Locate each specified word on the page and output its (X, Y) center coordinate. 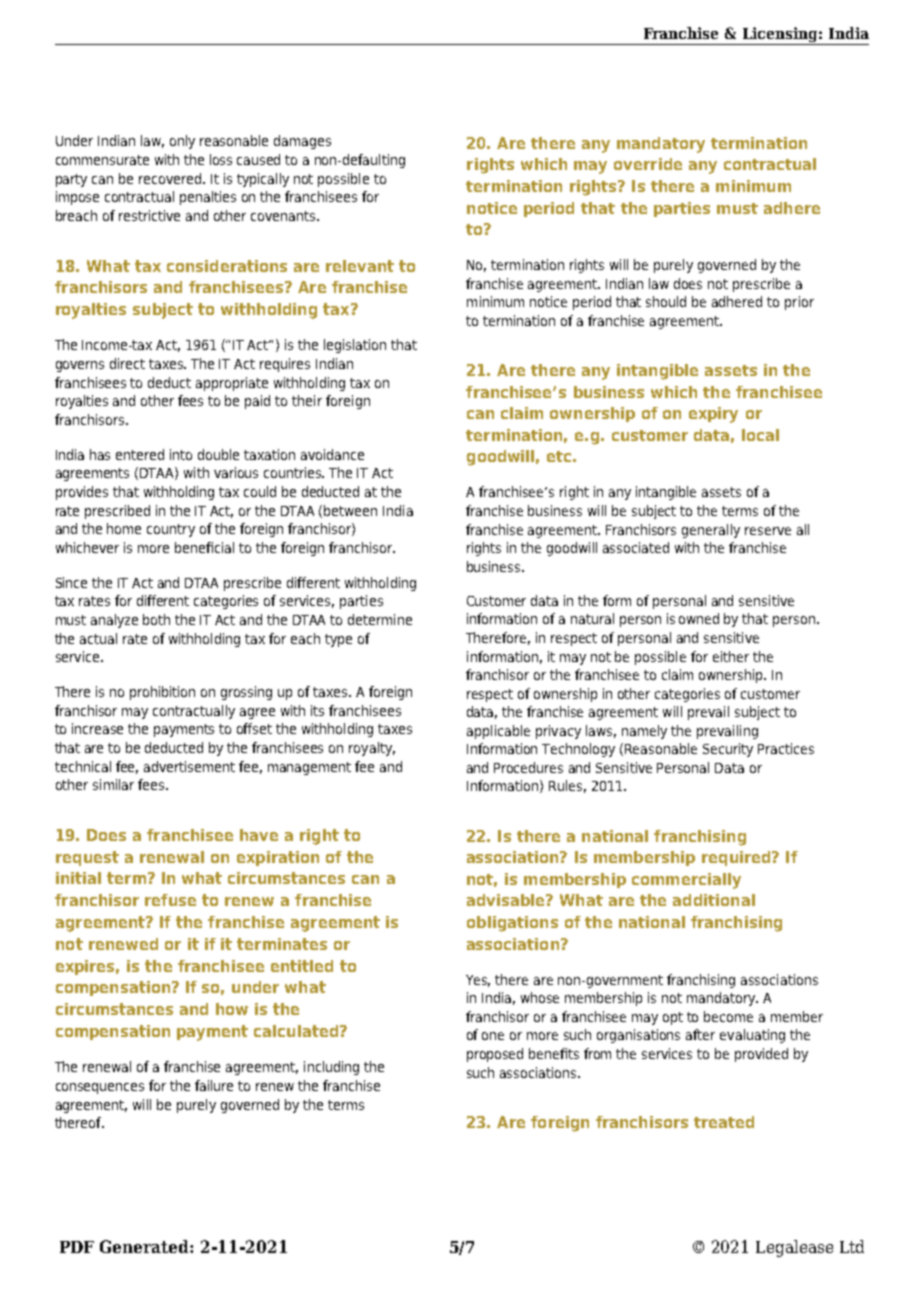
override (648, 164)
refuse (170, 900)
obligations (512, 924)
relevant (360, 266)
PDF (77, 1247)
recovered (170, 178)
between (350, 510)
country (171, 530)
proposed (495, 1055)
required (737, 858)
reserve (768, 531)
